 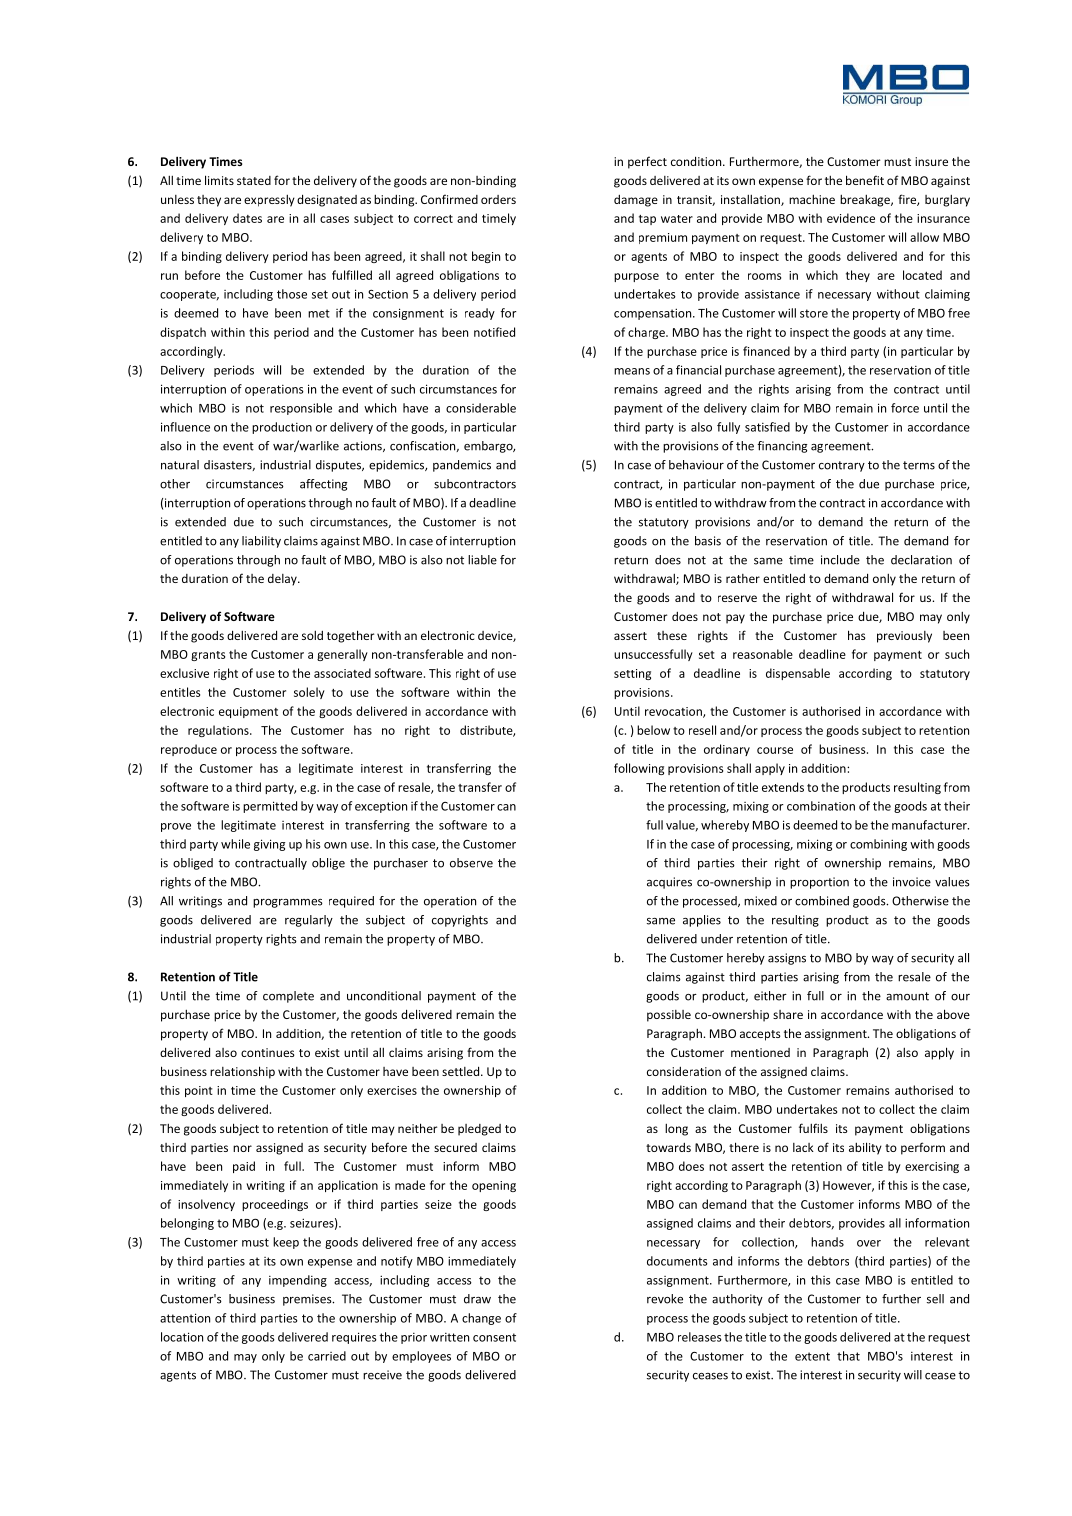 I want to click on orders, so click(x=498, y=199).
